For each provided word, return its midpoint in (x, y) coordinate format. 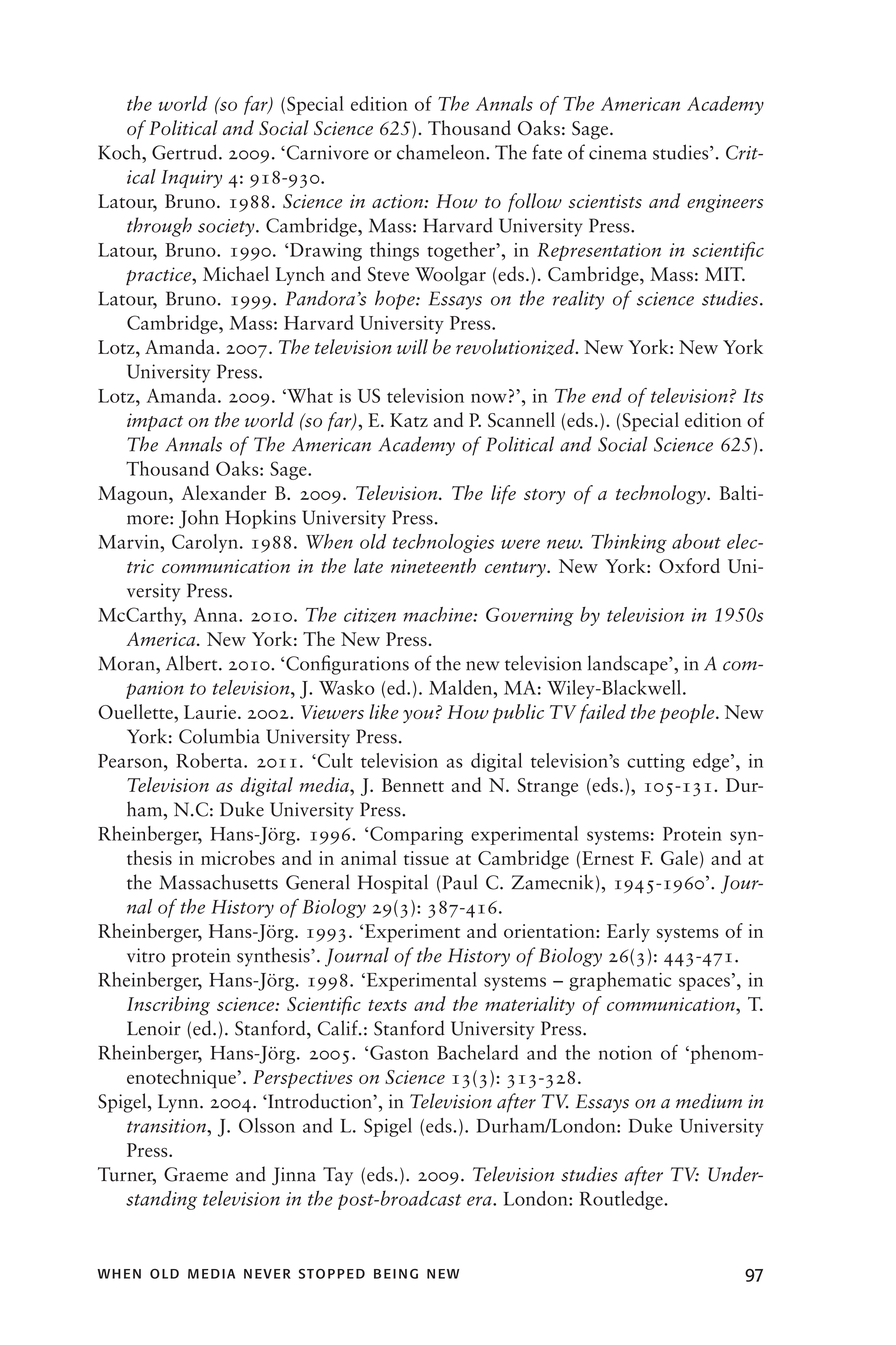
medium (709, 1101)
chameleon (442, 152)
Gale (679, 857)
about (696, 541)
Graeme (196, 1174)
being (396, 1274)
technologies (443, 543)
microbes (238, 857)
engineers (725, 203)
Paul (460, 882)
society (227, 228)
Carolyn (205, 543)
